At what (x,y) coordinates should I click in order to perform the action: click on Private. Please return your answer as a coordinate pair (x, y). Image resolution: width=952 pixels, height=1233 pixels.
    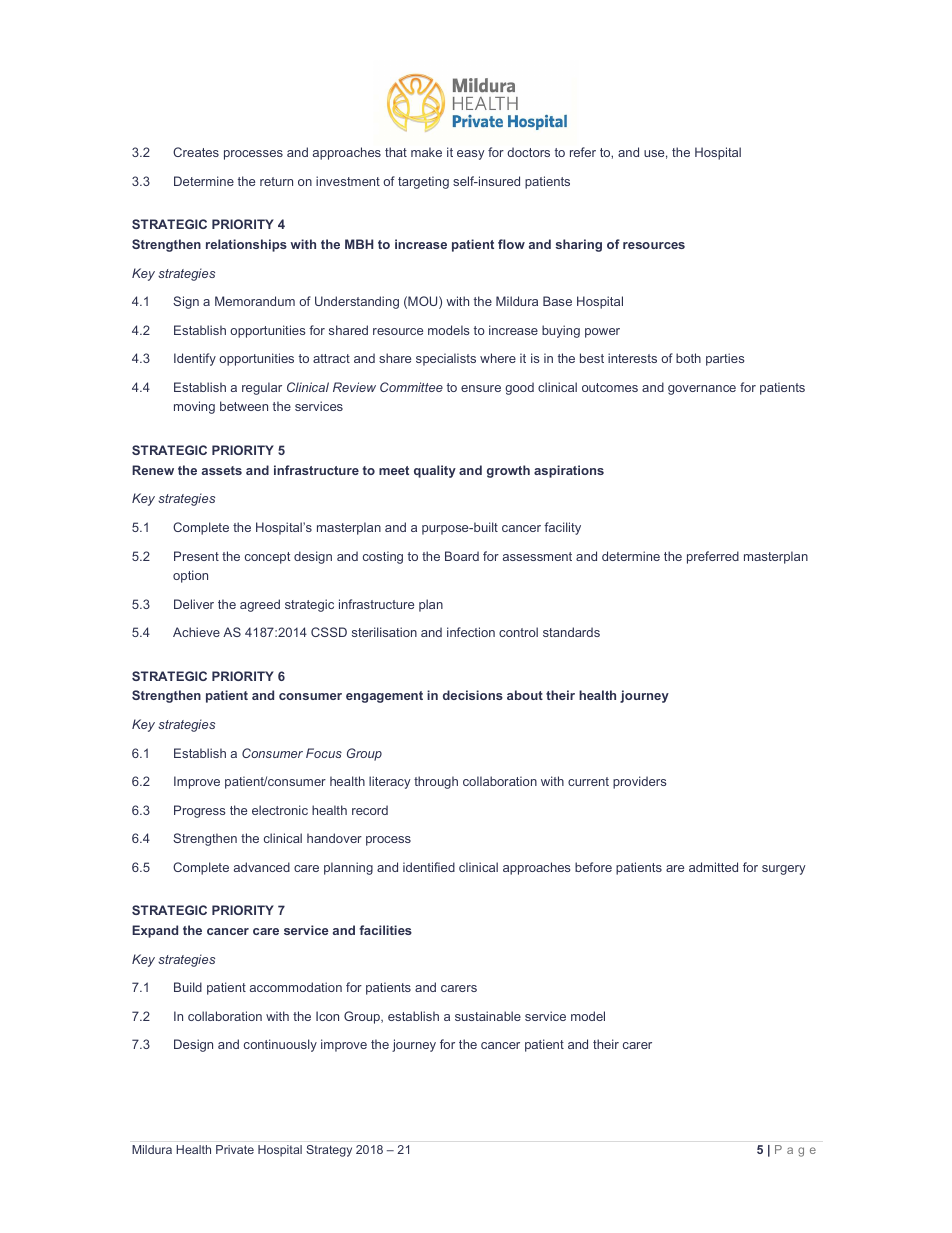
    Looking at the image, I should click on (235, 1149).
